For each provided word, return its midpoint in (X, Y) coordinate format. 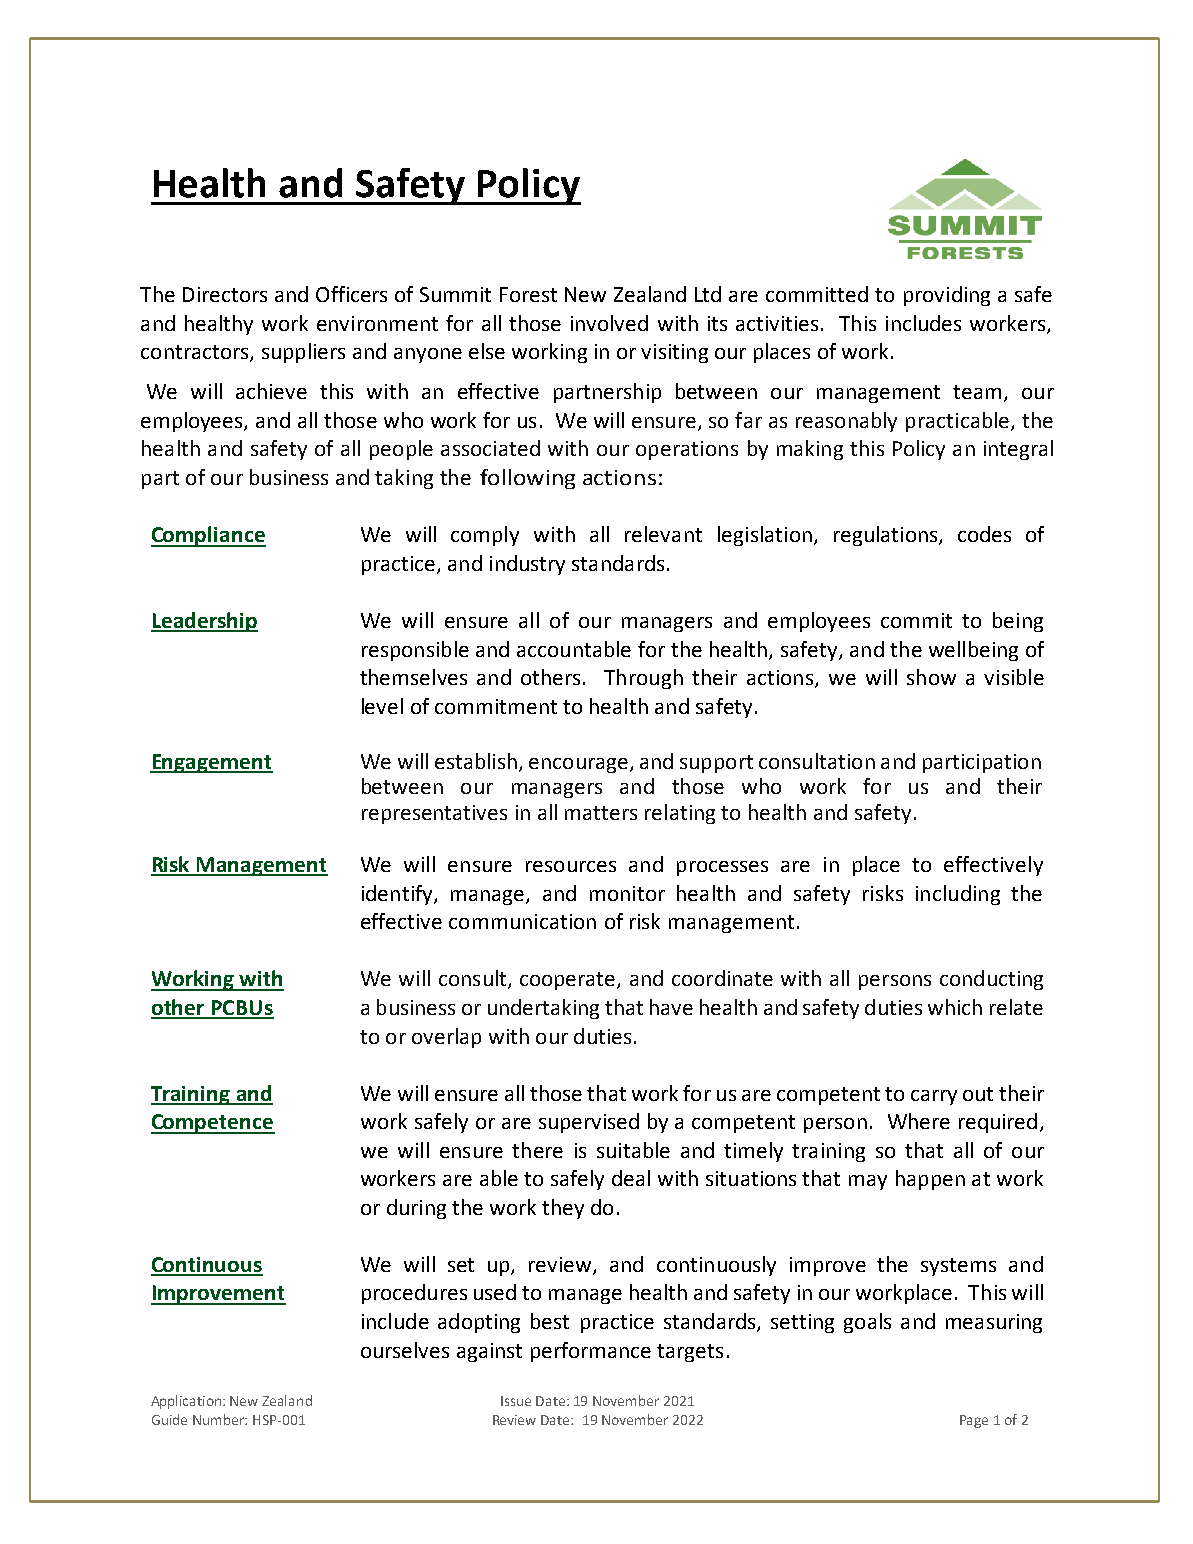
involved (609, 323)
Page (974, 1421)
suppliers (303, 353)
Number (219, 1419)
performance (591, 1352)
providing (947, 296)
